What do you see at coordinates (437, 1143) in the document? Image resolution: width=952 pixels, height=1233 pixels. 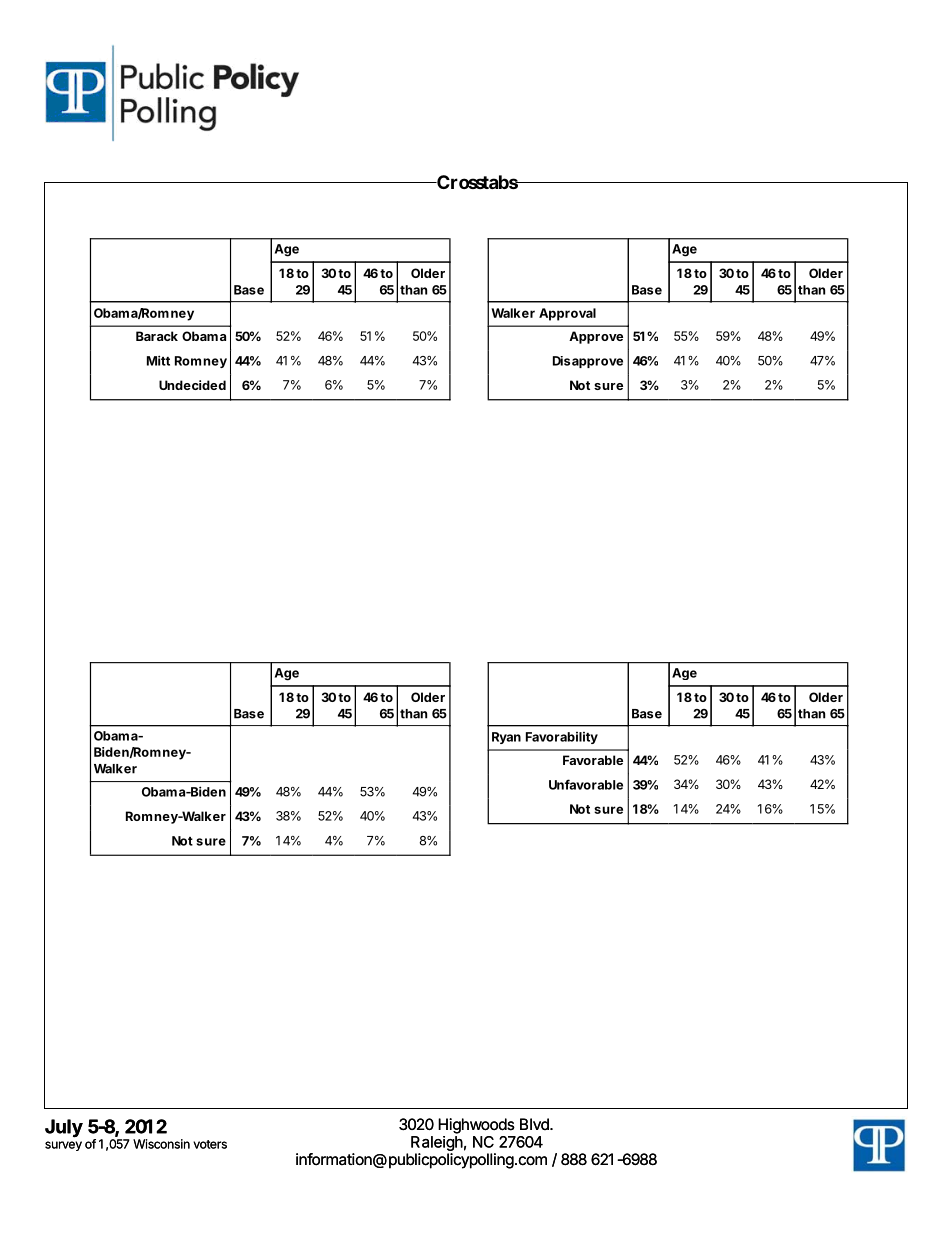 I see `Raleigh` at bounding box center [437, 1143].
